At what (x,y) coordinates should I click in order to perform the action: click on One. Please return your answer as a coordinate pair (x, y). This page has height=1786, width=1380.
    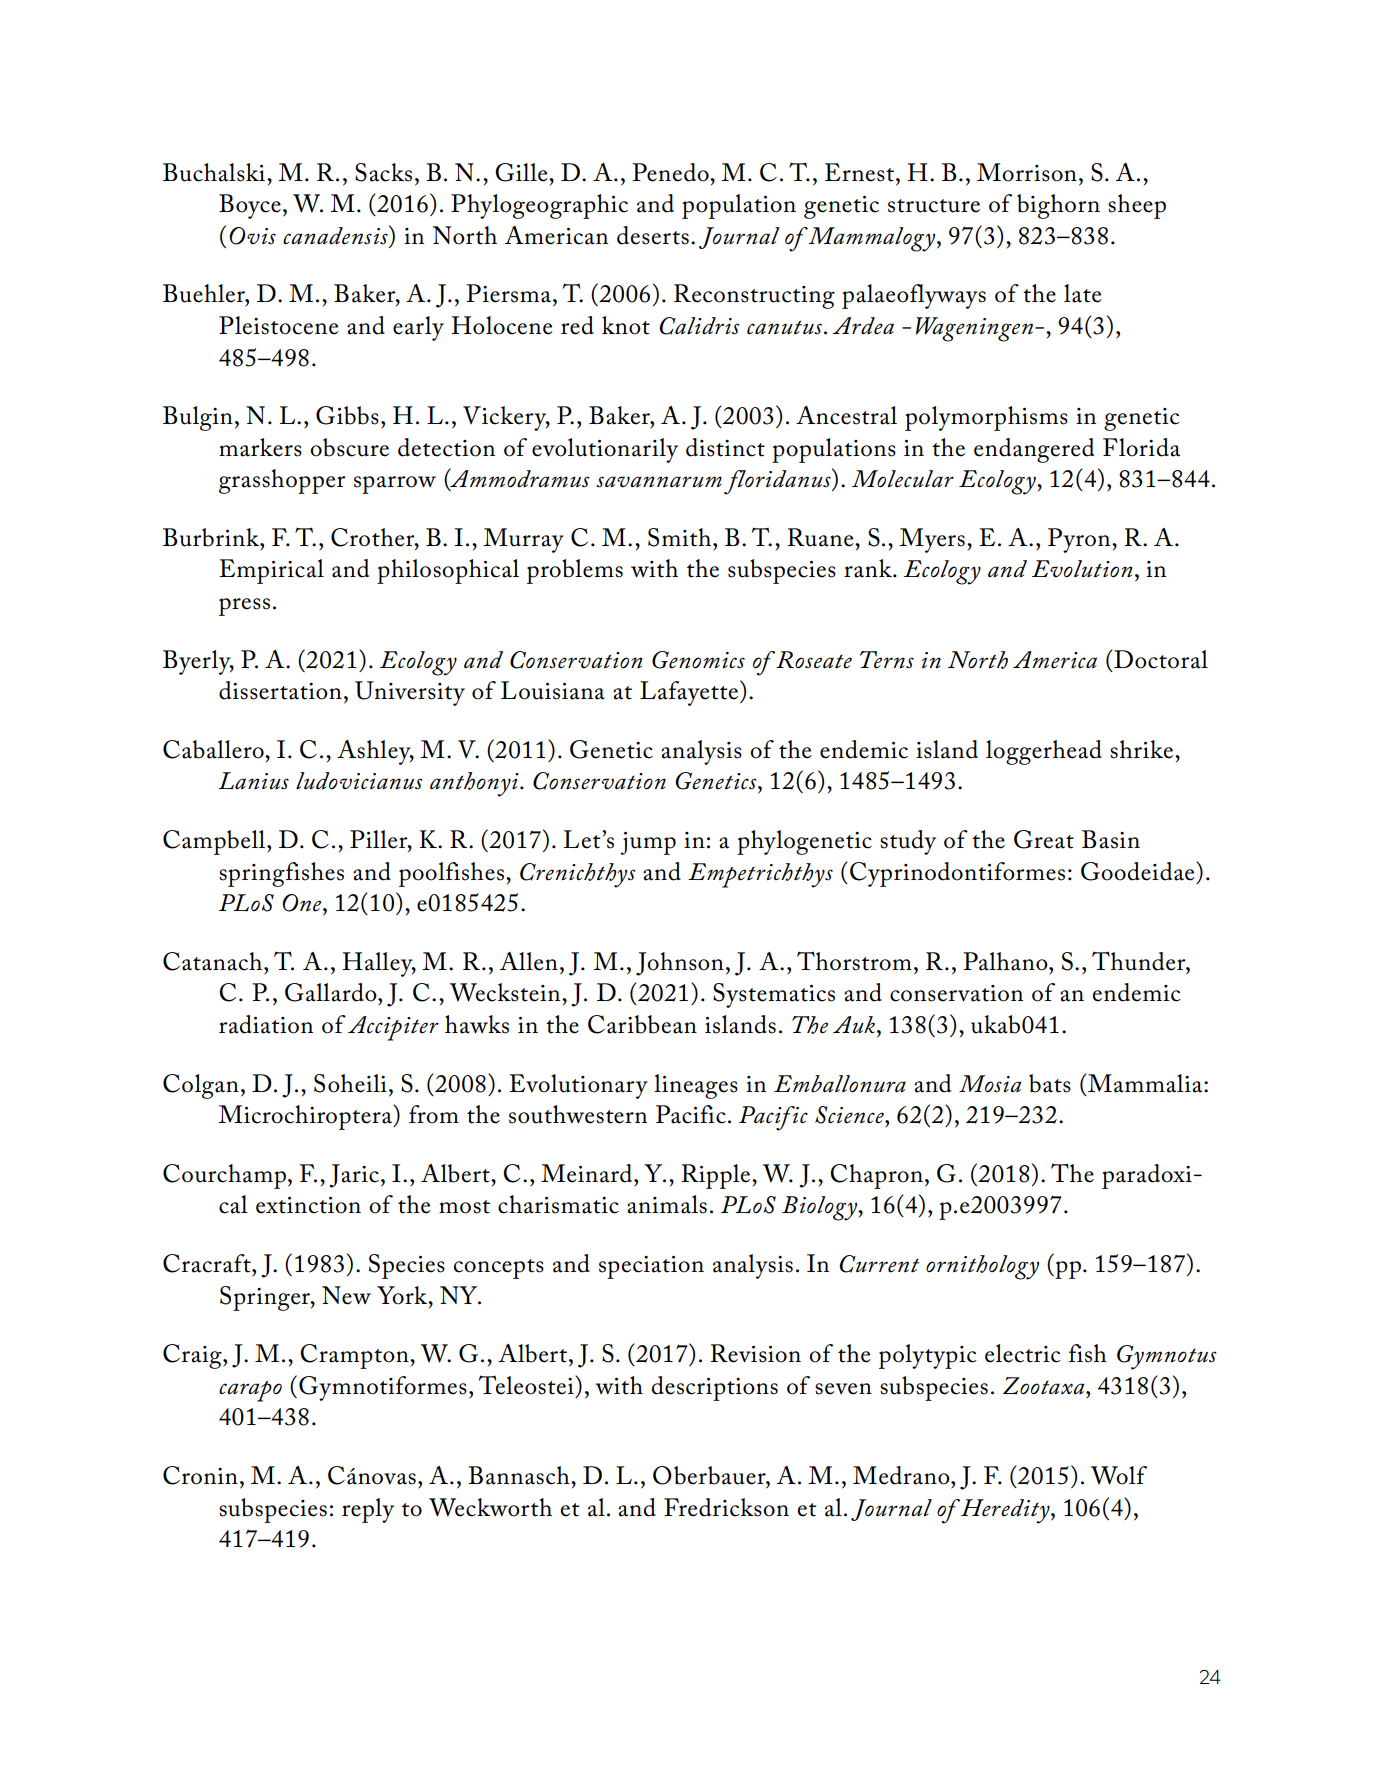
    Looking at the image, I should click on (303, 903).
